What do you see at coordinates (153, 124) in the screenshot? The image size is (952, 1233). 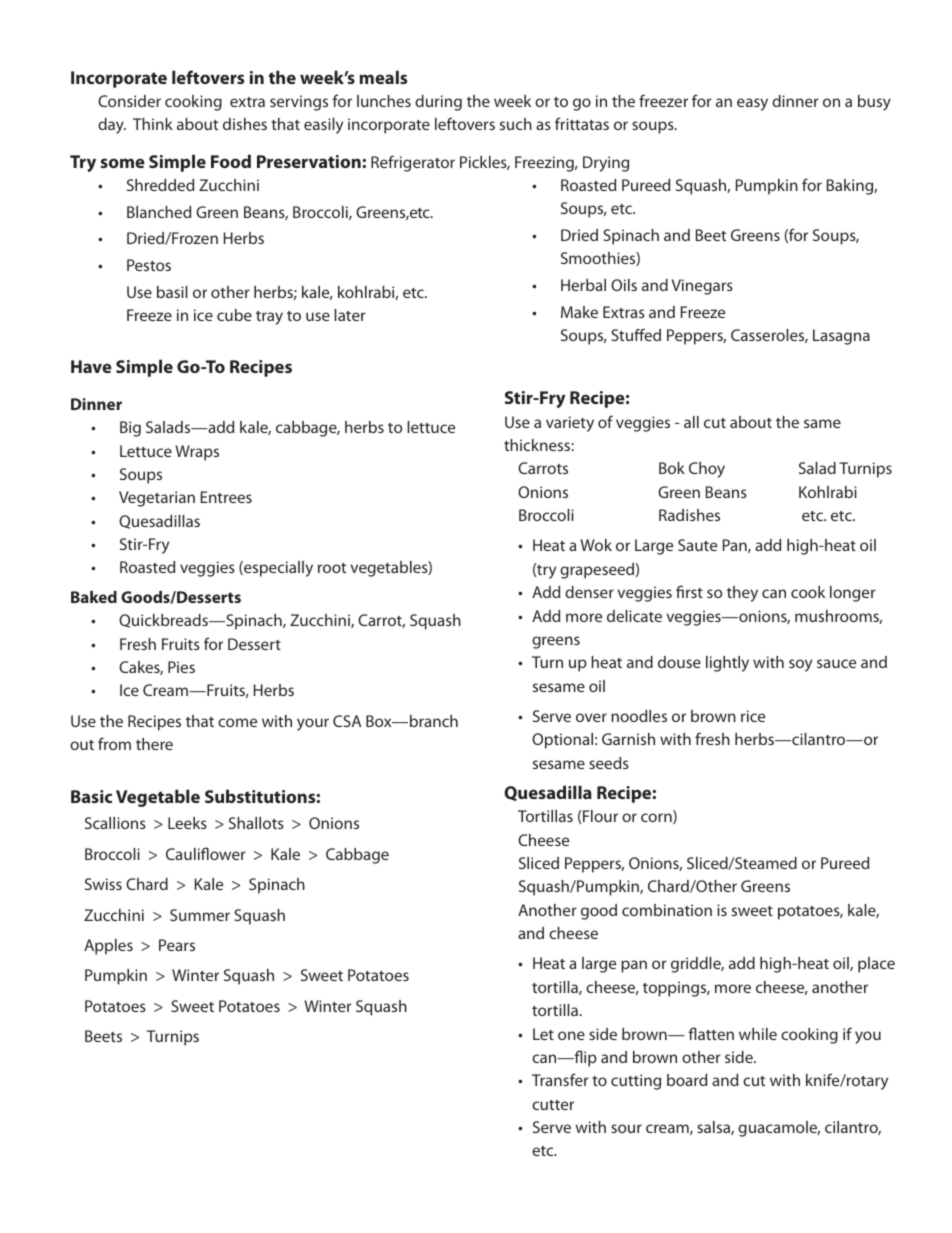 I see `Think` at bounding box center [153, 124].
